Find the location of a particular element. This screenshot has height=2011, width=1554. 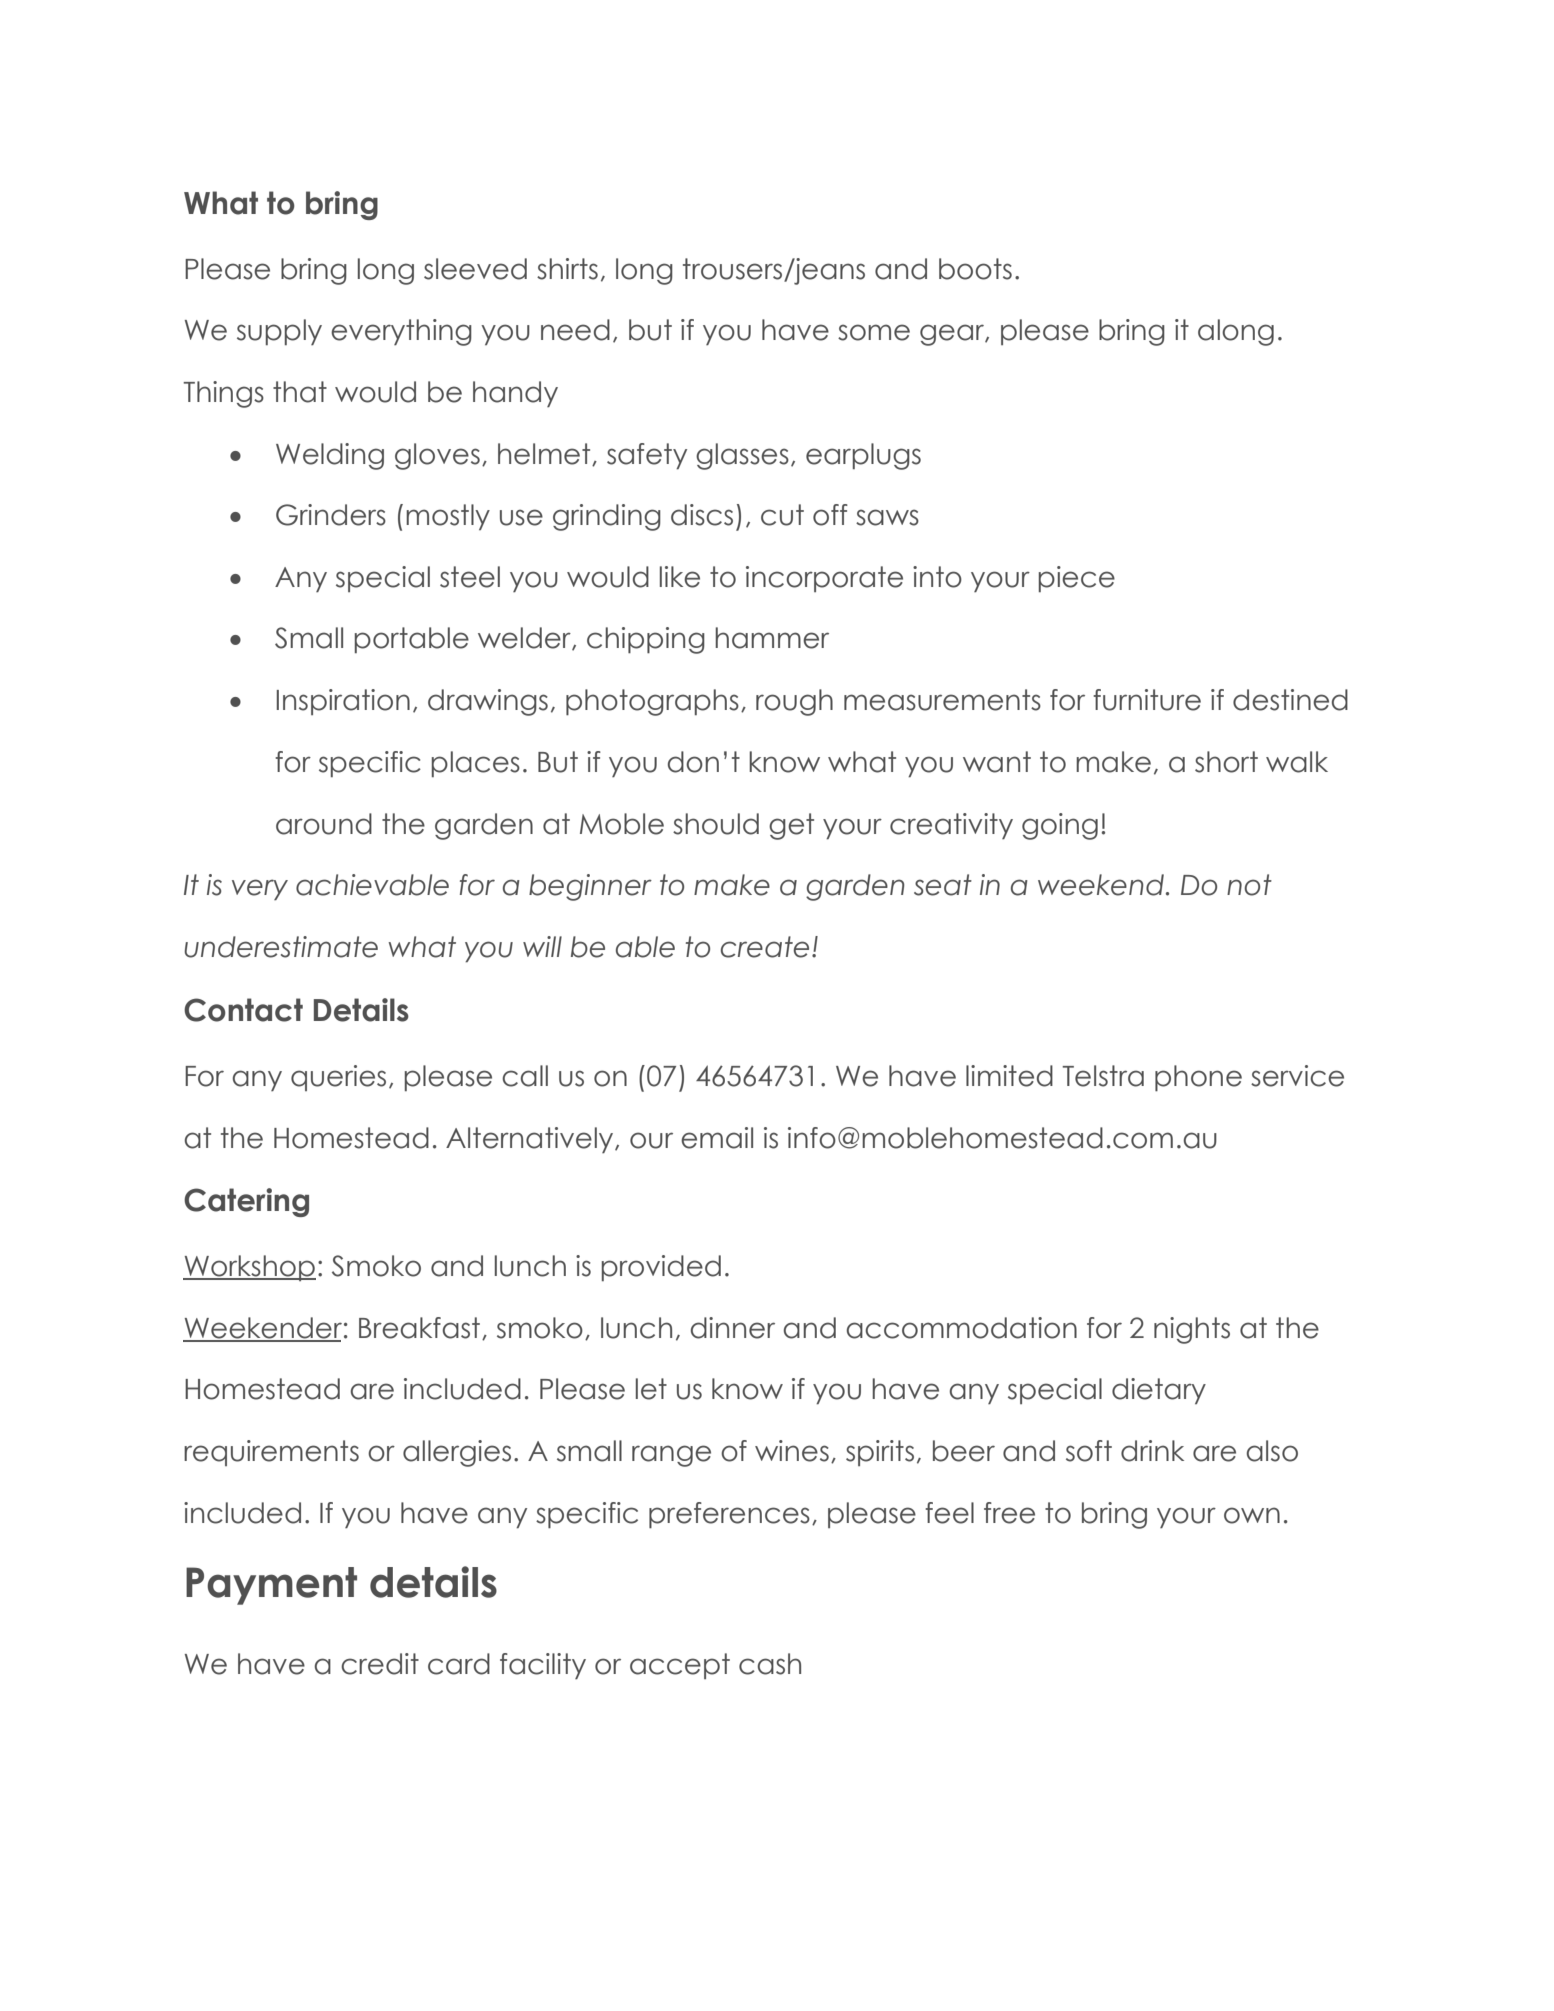

not is located at coordinates (1249, 885).
